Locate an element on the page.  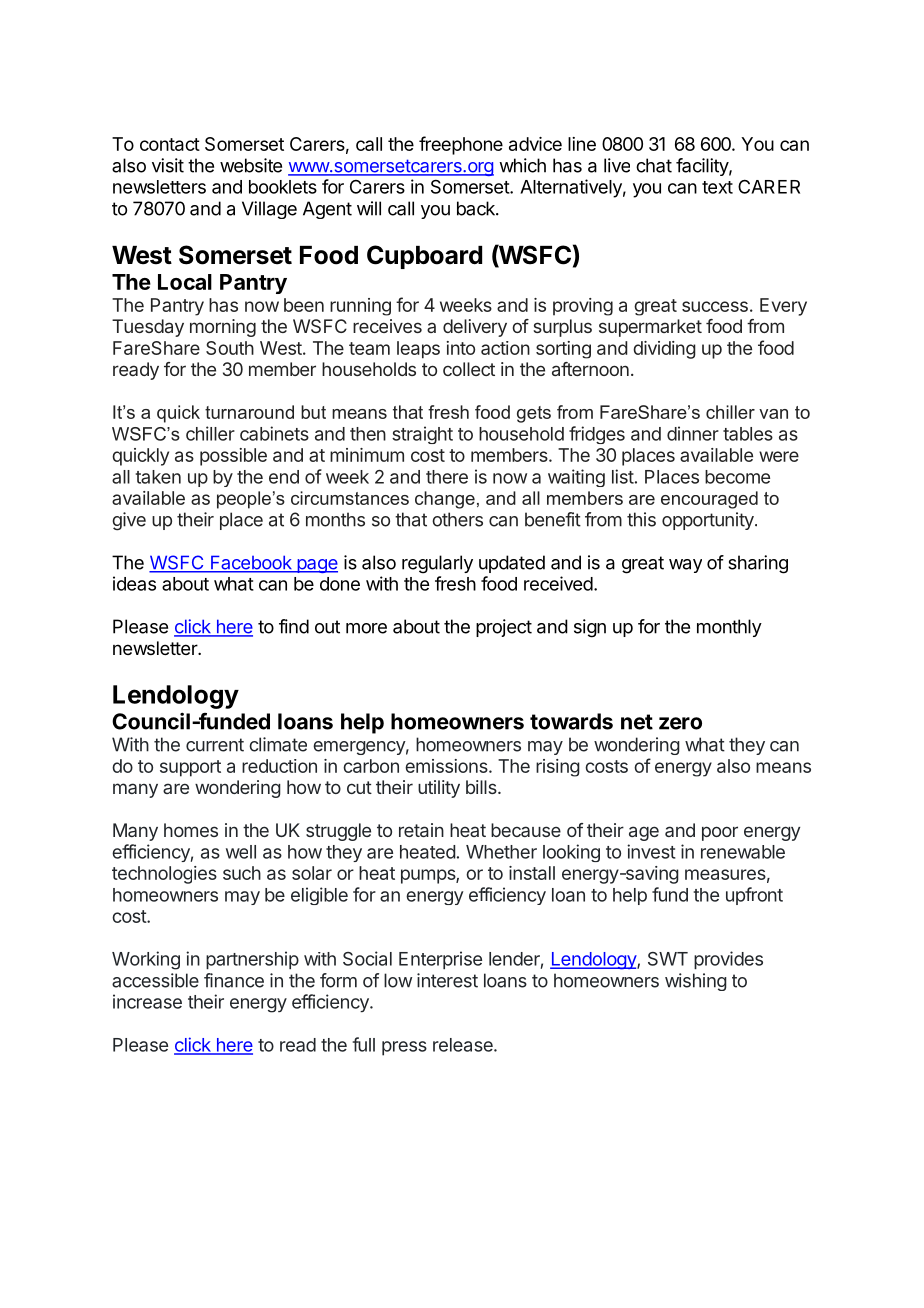
finance is located at coordinates (234, 980).
